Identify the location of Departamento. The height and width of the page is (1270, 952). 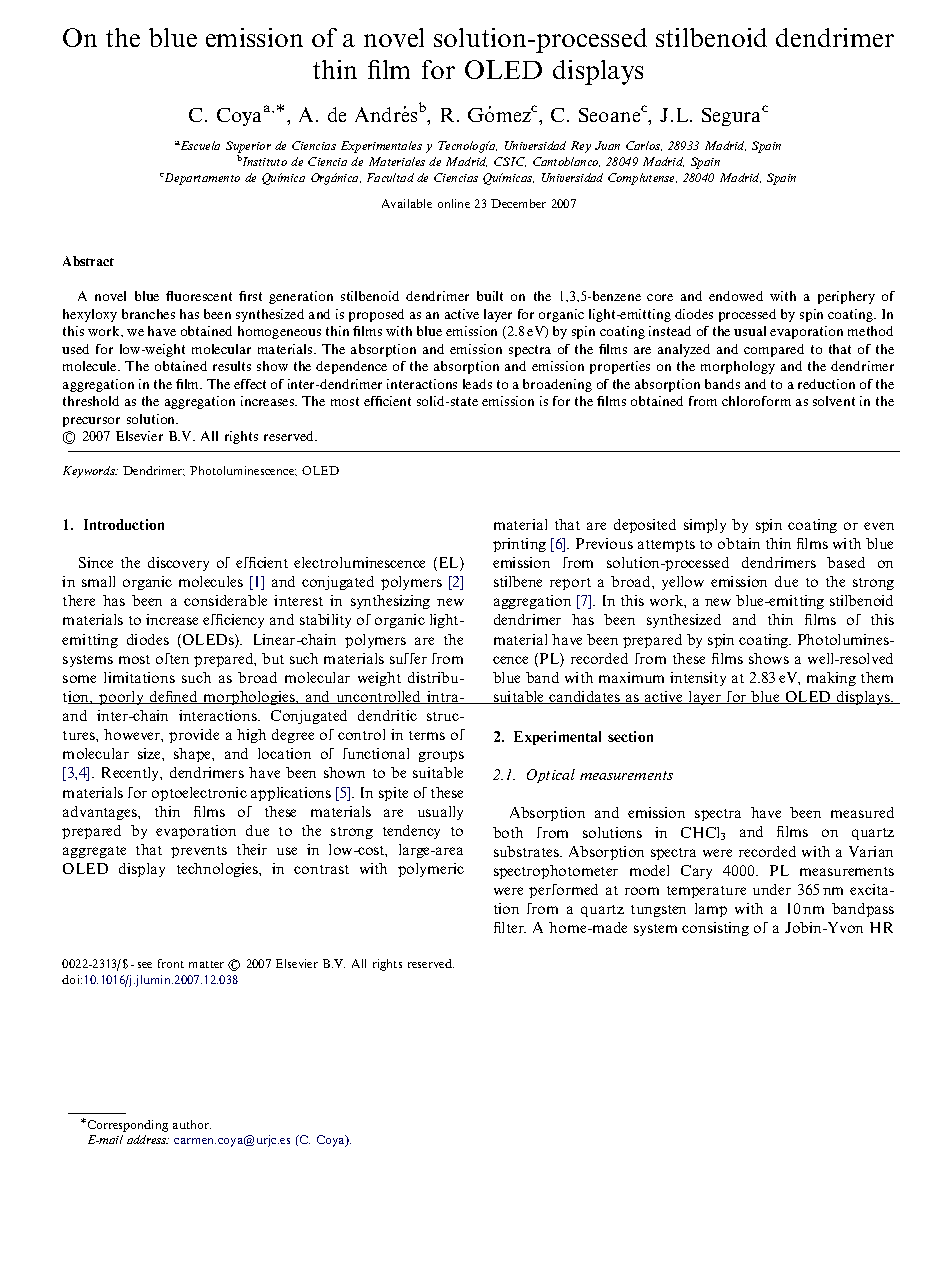
(201, 179).
